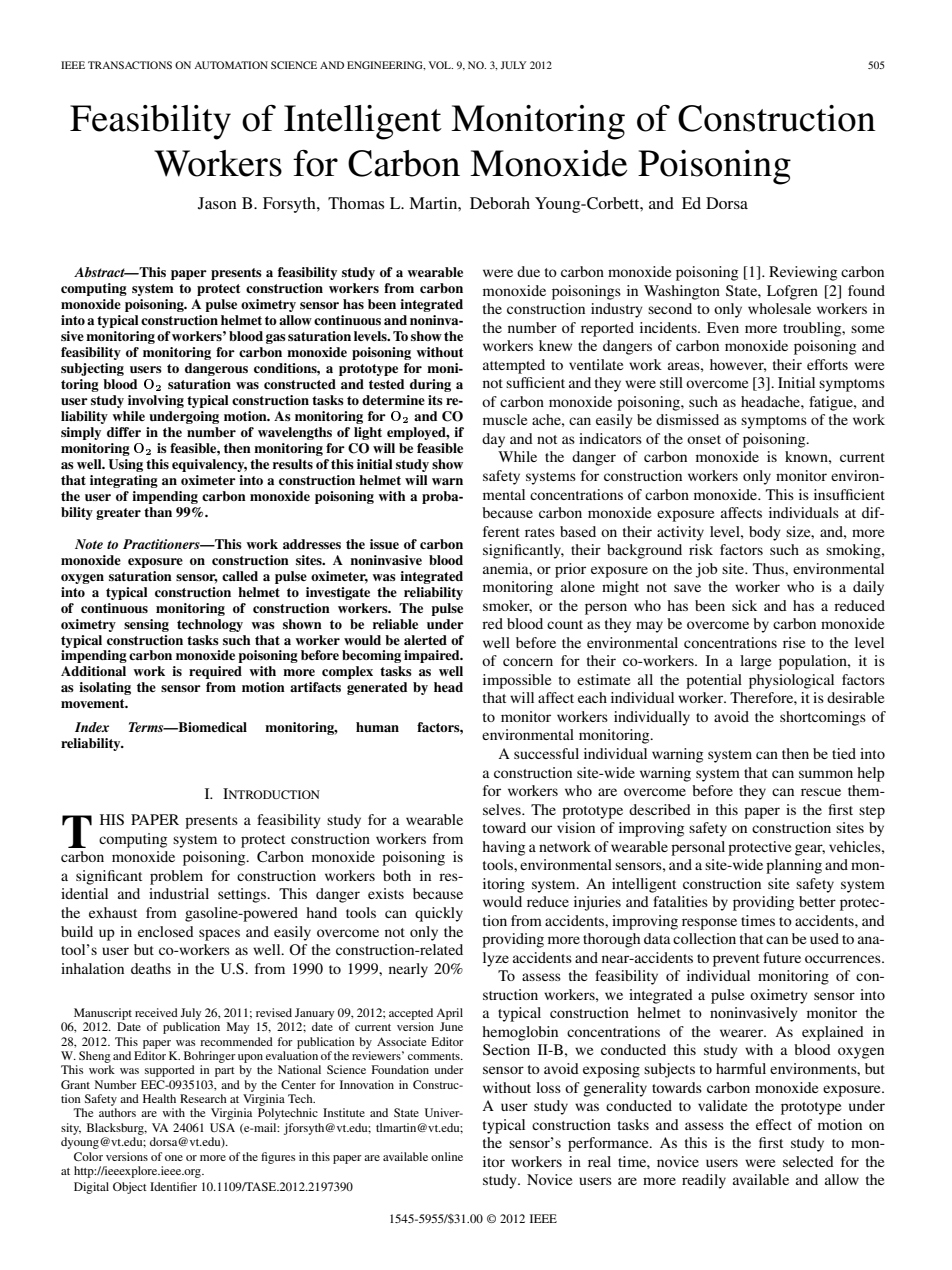 The width and height of the screenshot is (952, 1270). Describe the element at coordinates (156, 401) in the screenshot. I see `involving` at that location.
